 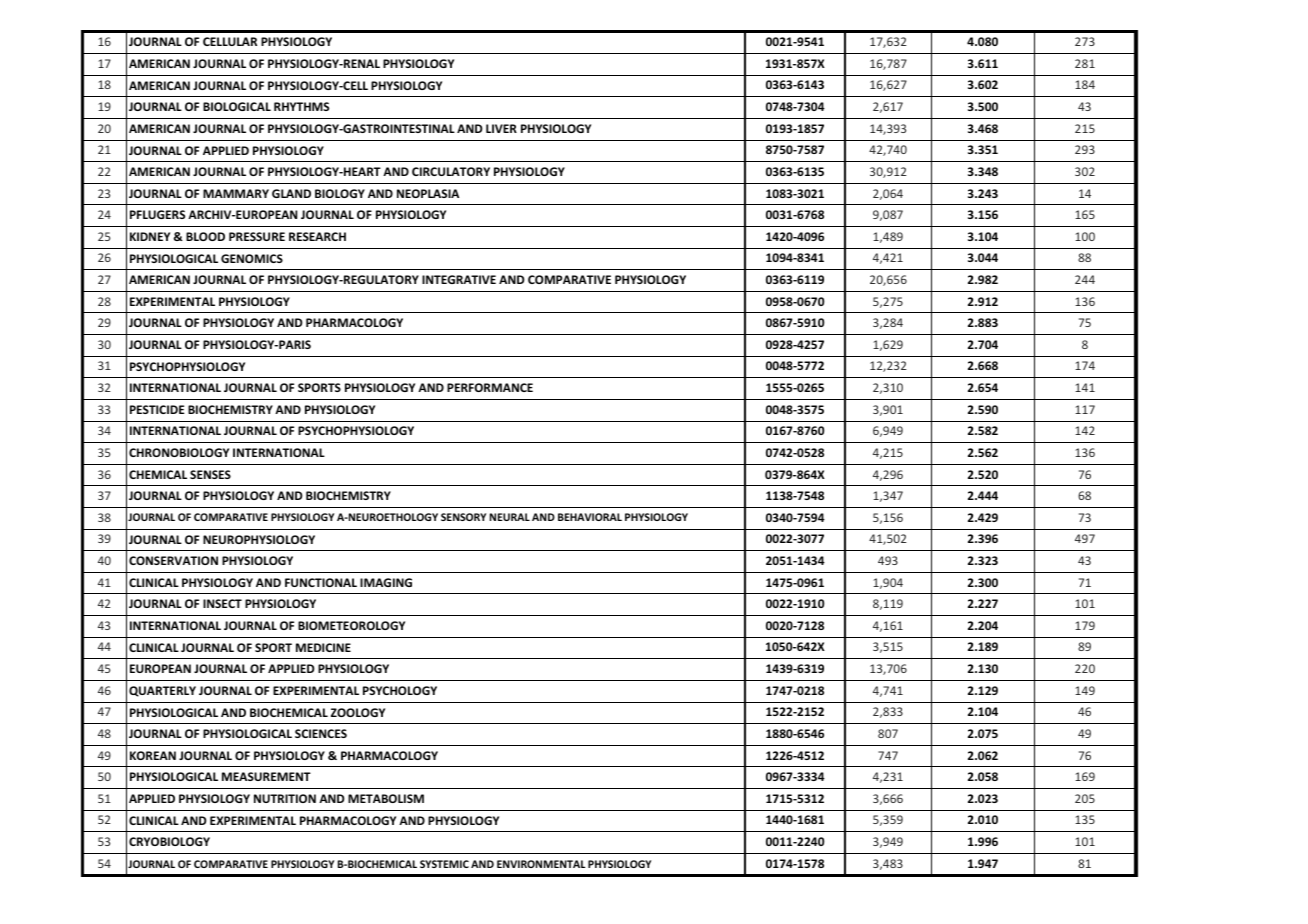 I want to click on PERFORMANCE, so click(x=490, y=387).
